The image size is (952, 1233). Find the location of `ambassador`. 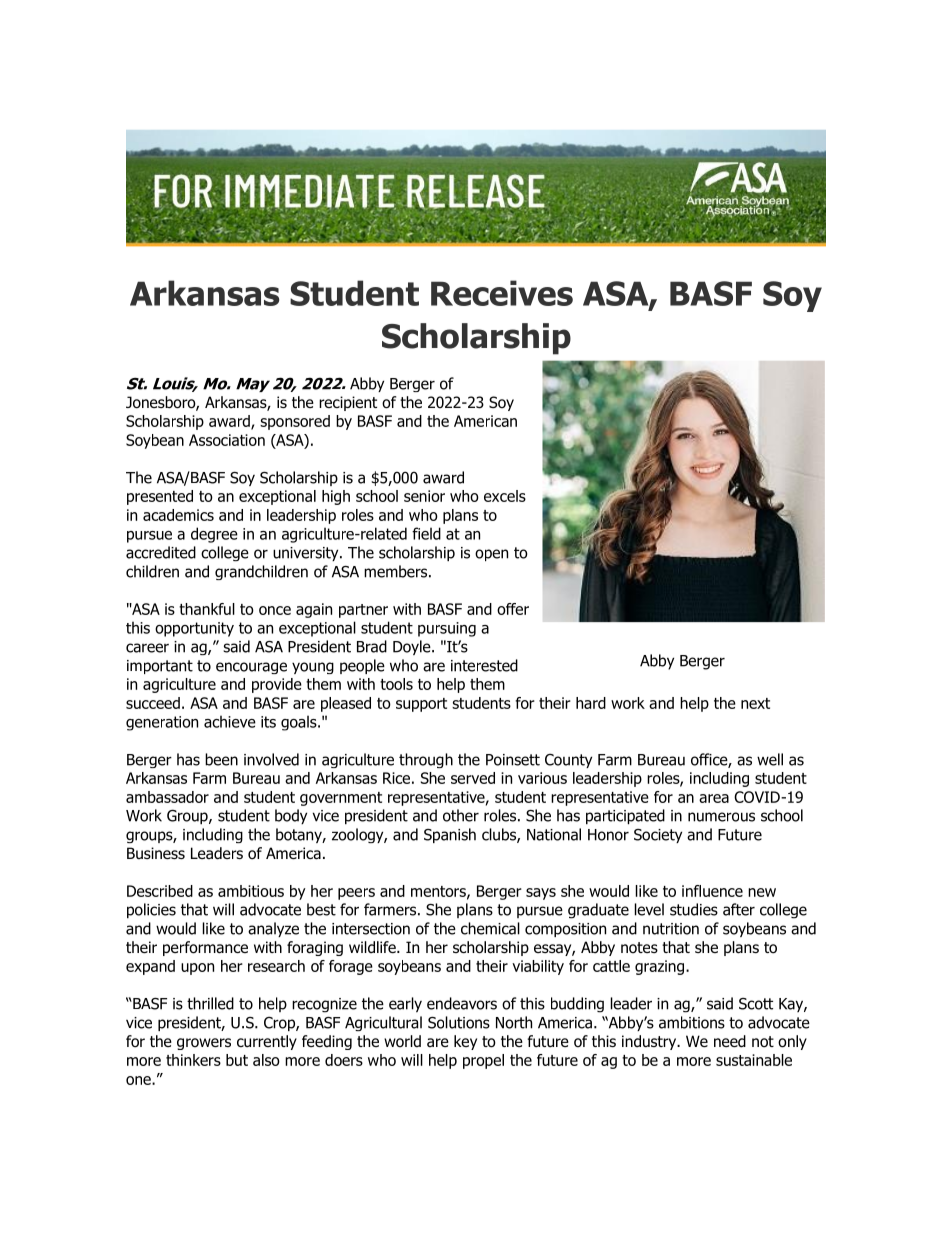

ambassador is located at coordinates (167, 797).
